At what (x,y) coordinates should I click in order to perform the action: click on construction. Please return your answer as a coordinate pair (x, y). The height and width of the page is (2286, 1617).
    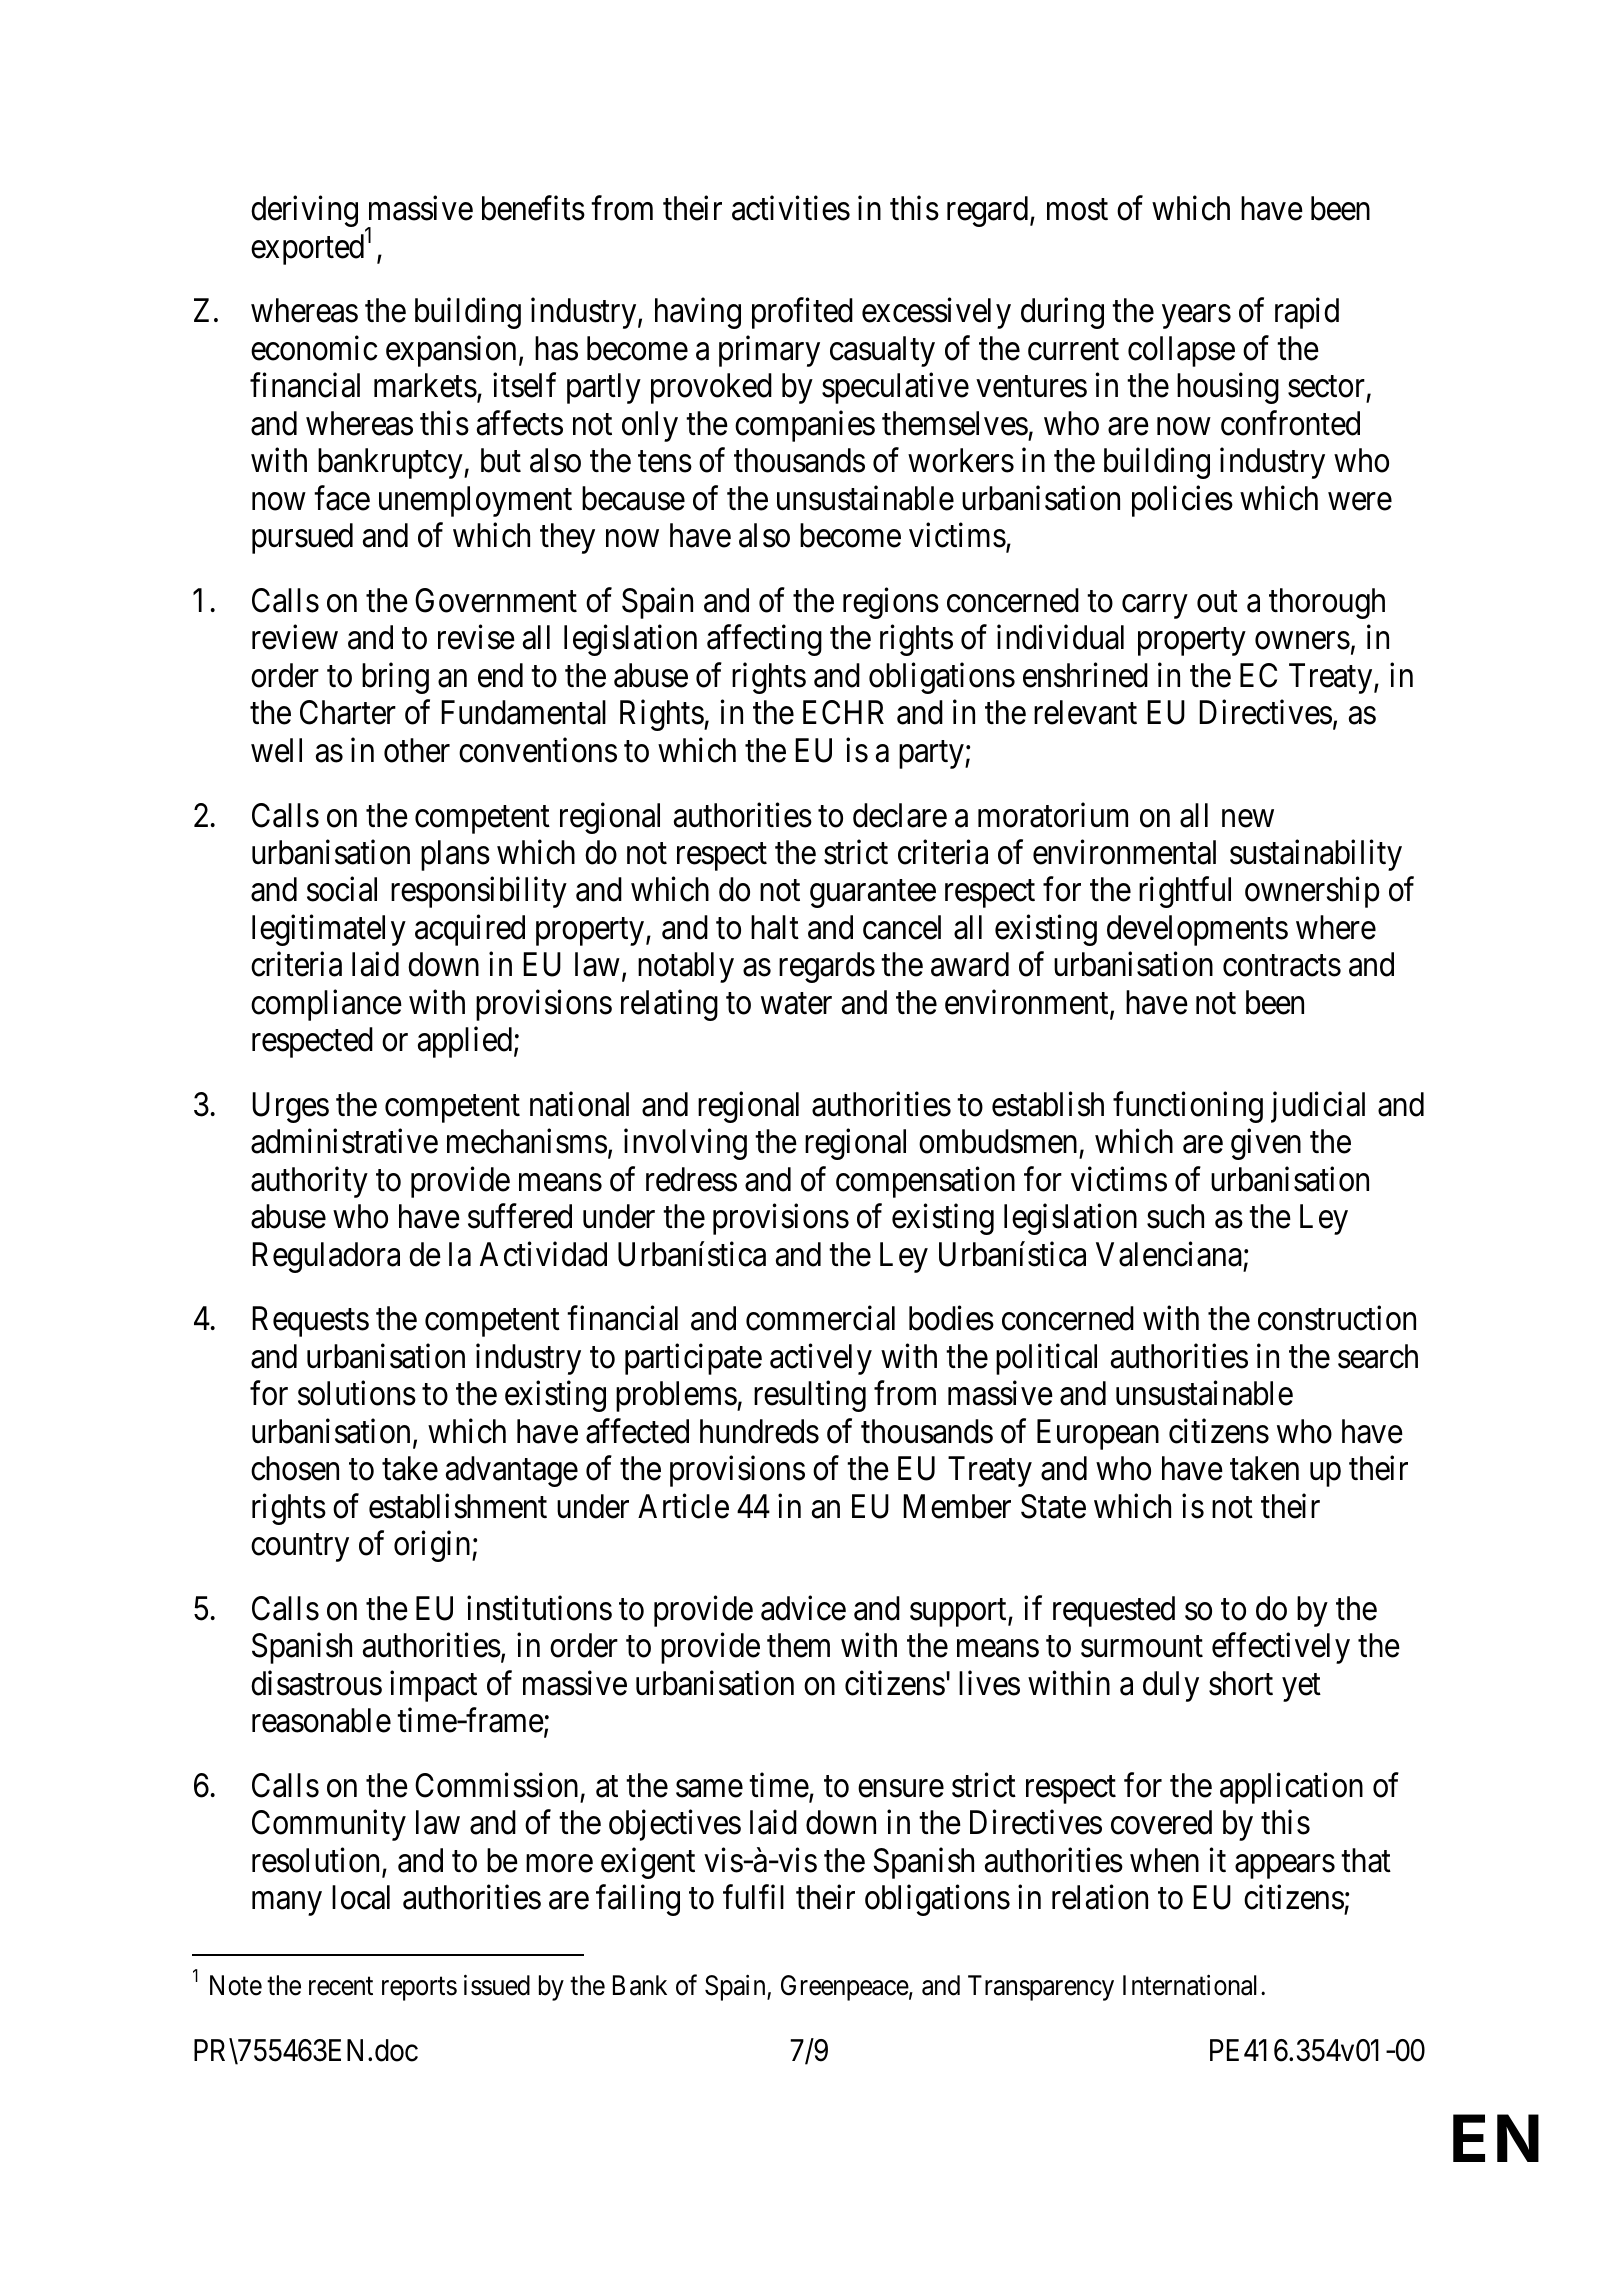
    Looking at the image, I should click on (1337, 1318).
